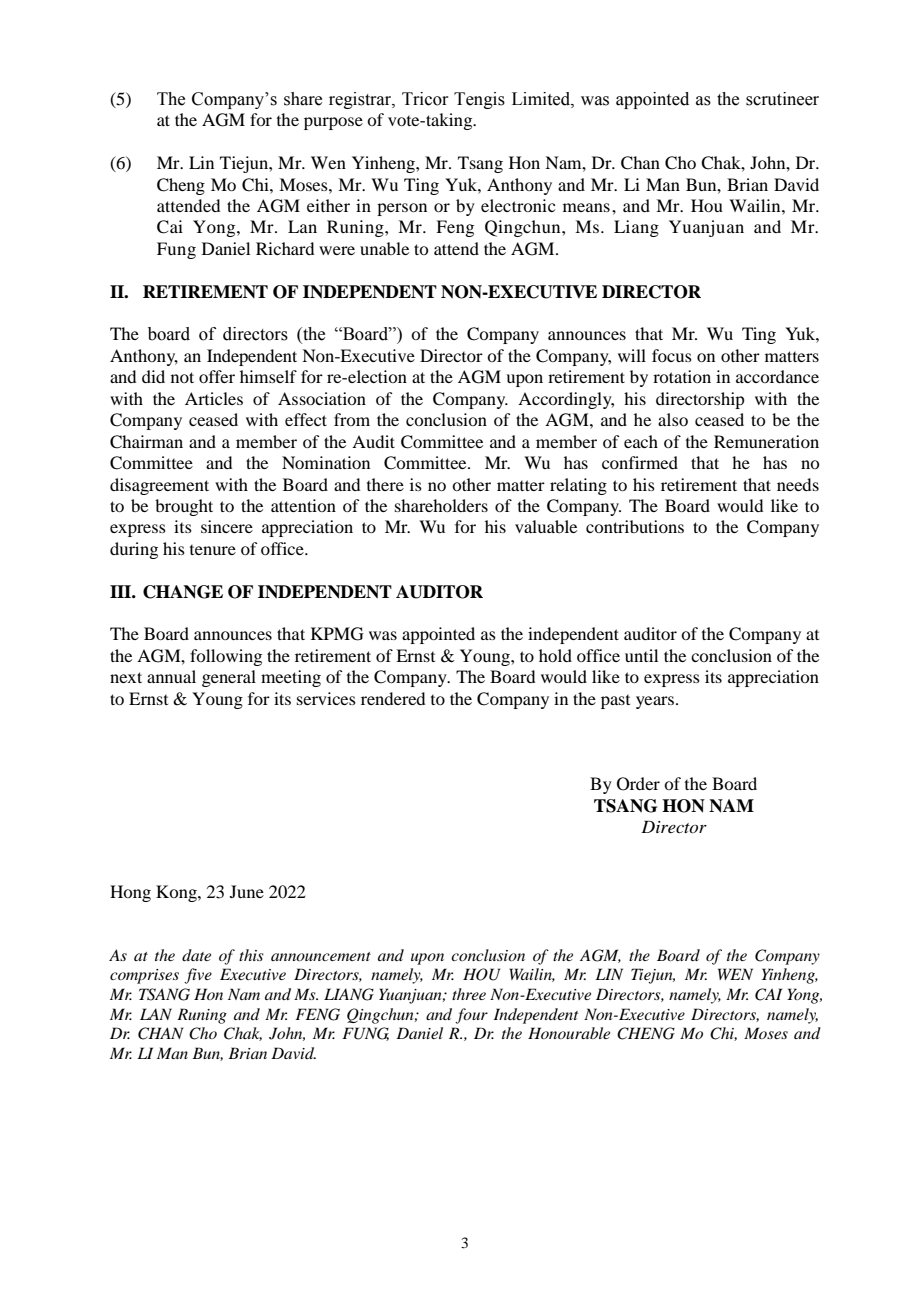 This screenshot has height=1308, width=924. What do you see at coordinates (655, 702) in the screenshot?
I see `years` at bounding box center [655, 702].
